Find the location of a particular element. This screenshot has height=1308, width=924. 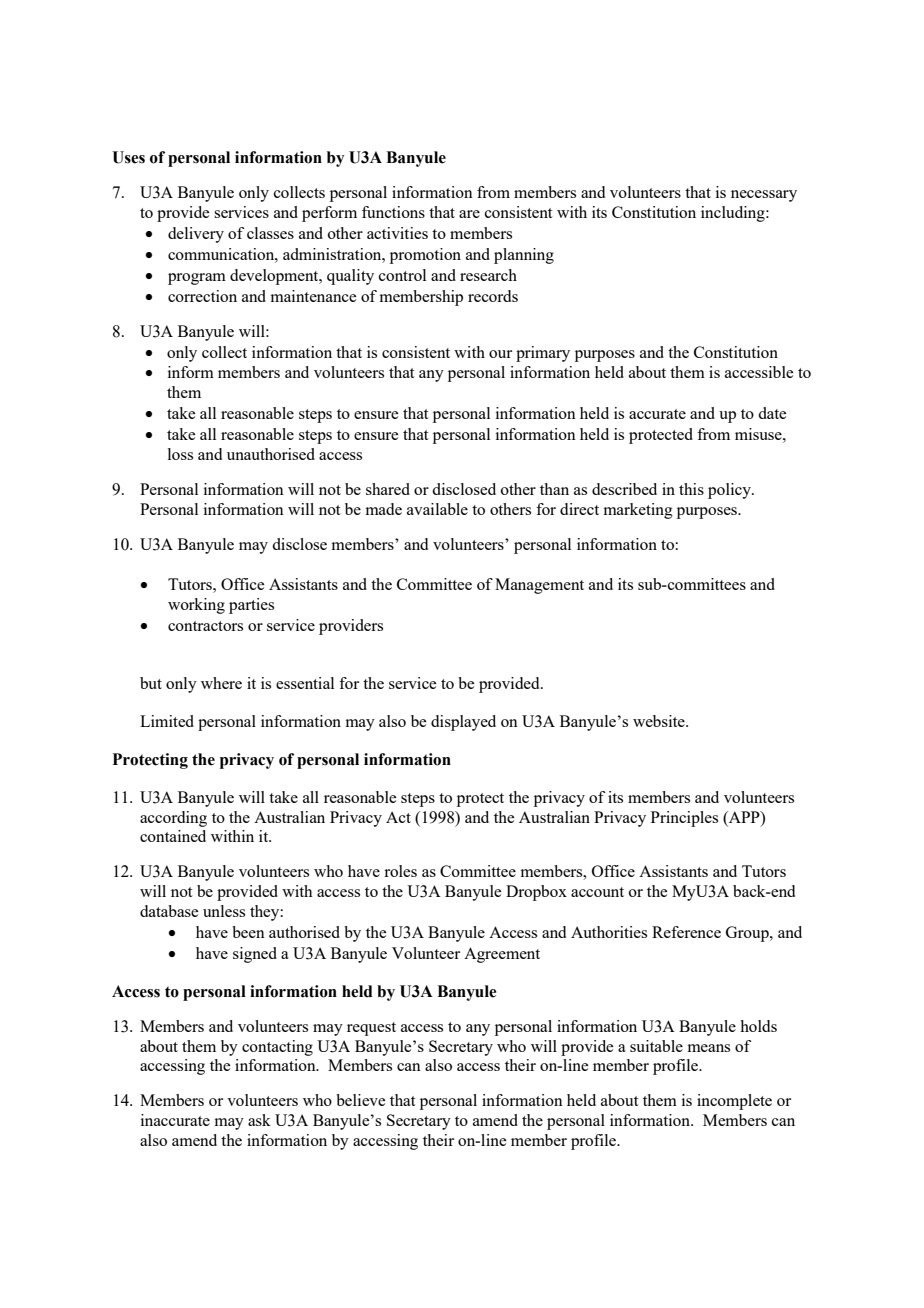

functions is located at coordinates (393, 212).
